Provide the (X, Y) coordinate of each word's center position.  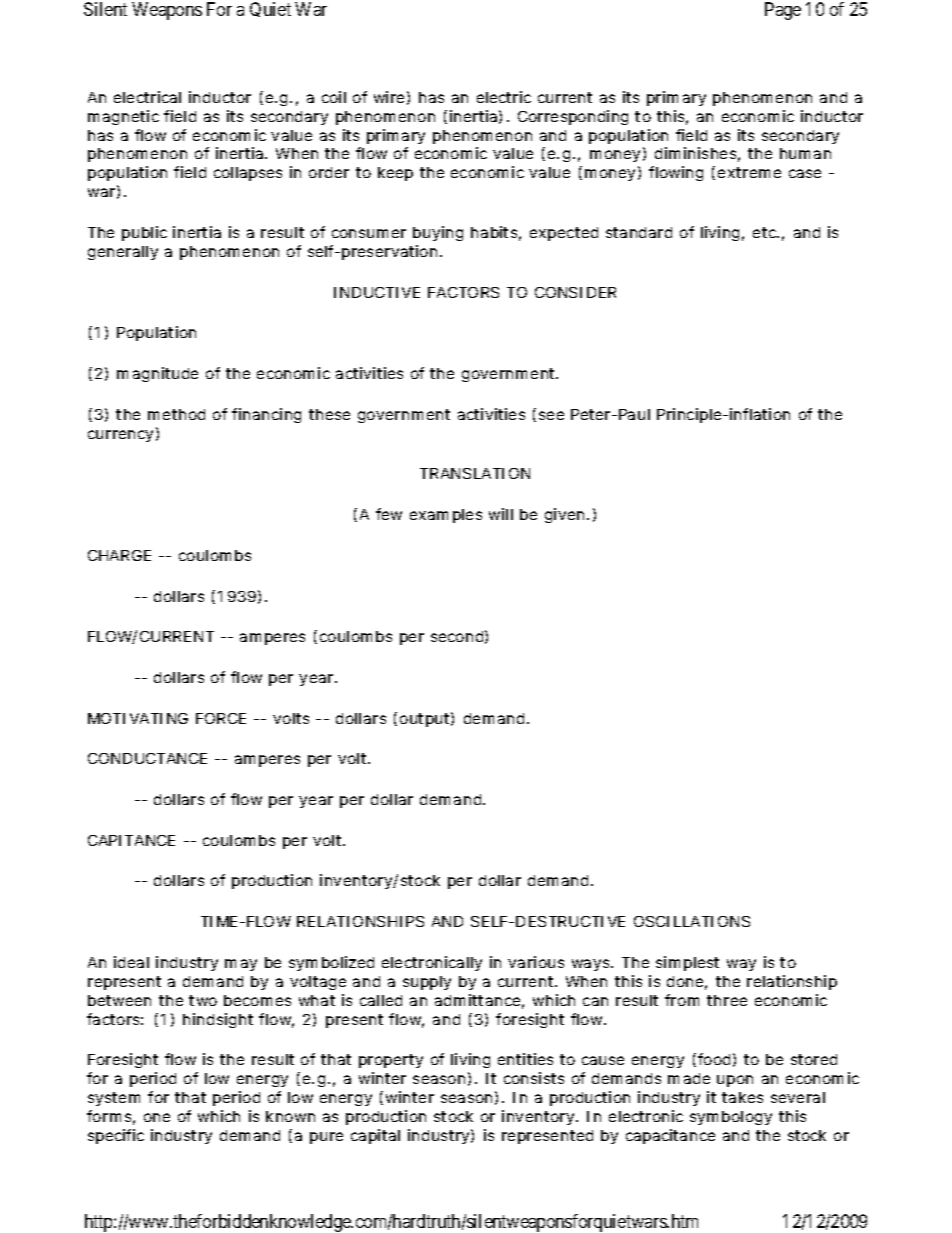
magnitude (157, 374)
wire (389, 97)
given (564, 515)
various (536, 962)
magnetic (123, 117)
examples (446, 516)
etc (766, 232)
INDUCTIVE (377, 292)
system (114, 1099)
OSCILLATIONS (692, 921)
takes (742, 1097)
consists (534, 1078)
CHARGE (119, 555)
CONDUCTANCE (147, 758)
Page (783, 11)
